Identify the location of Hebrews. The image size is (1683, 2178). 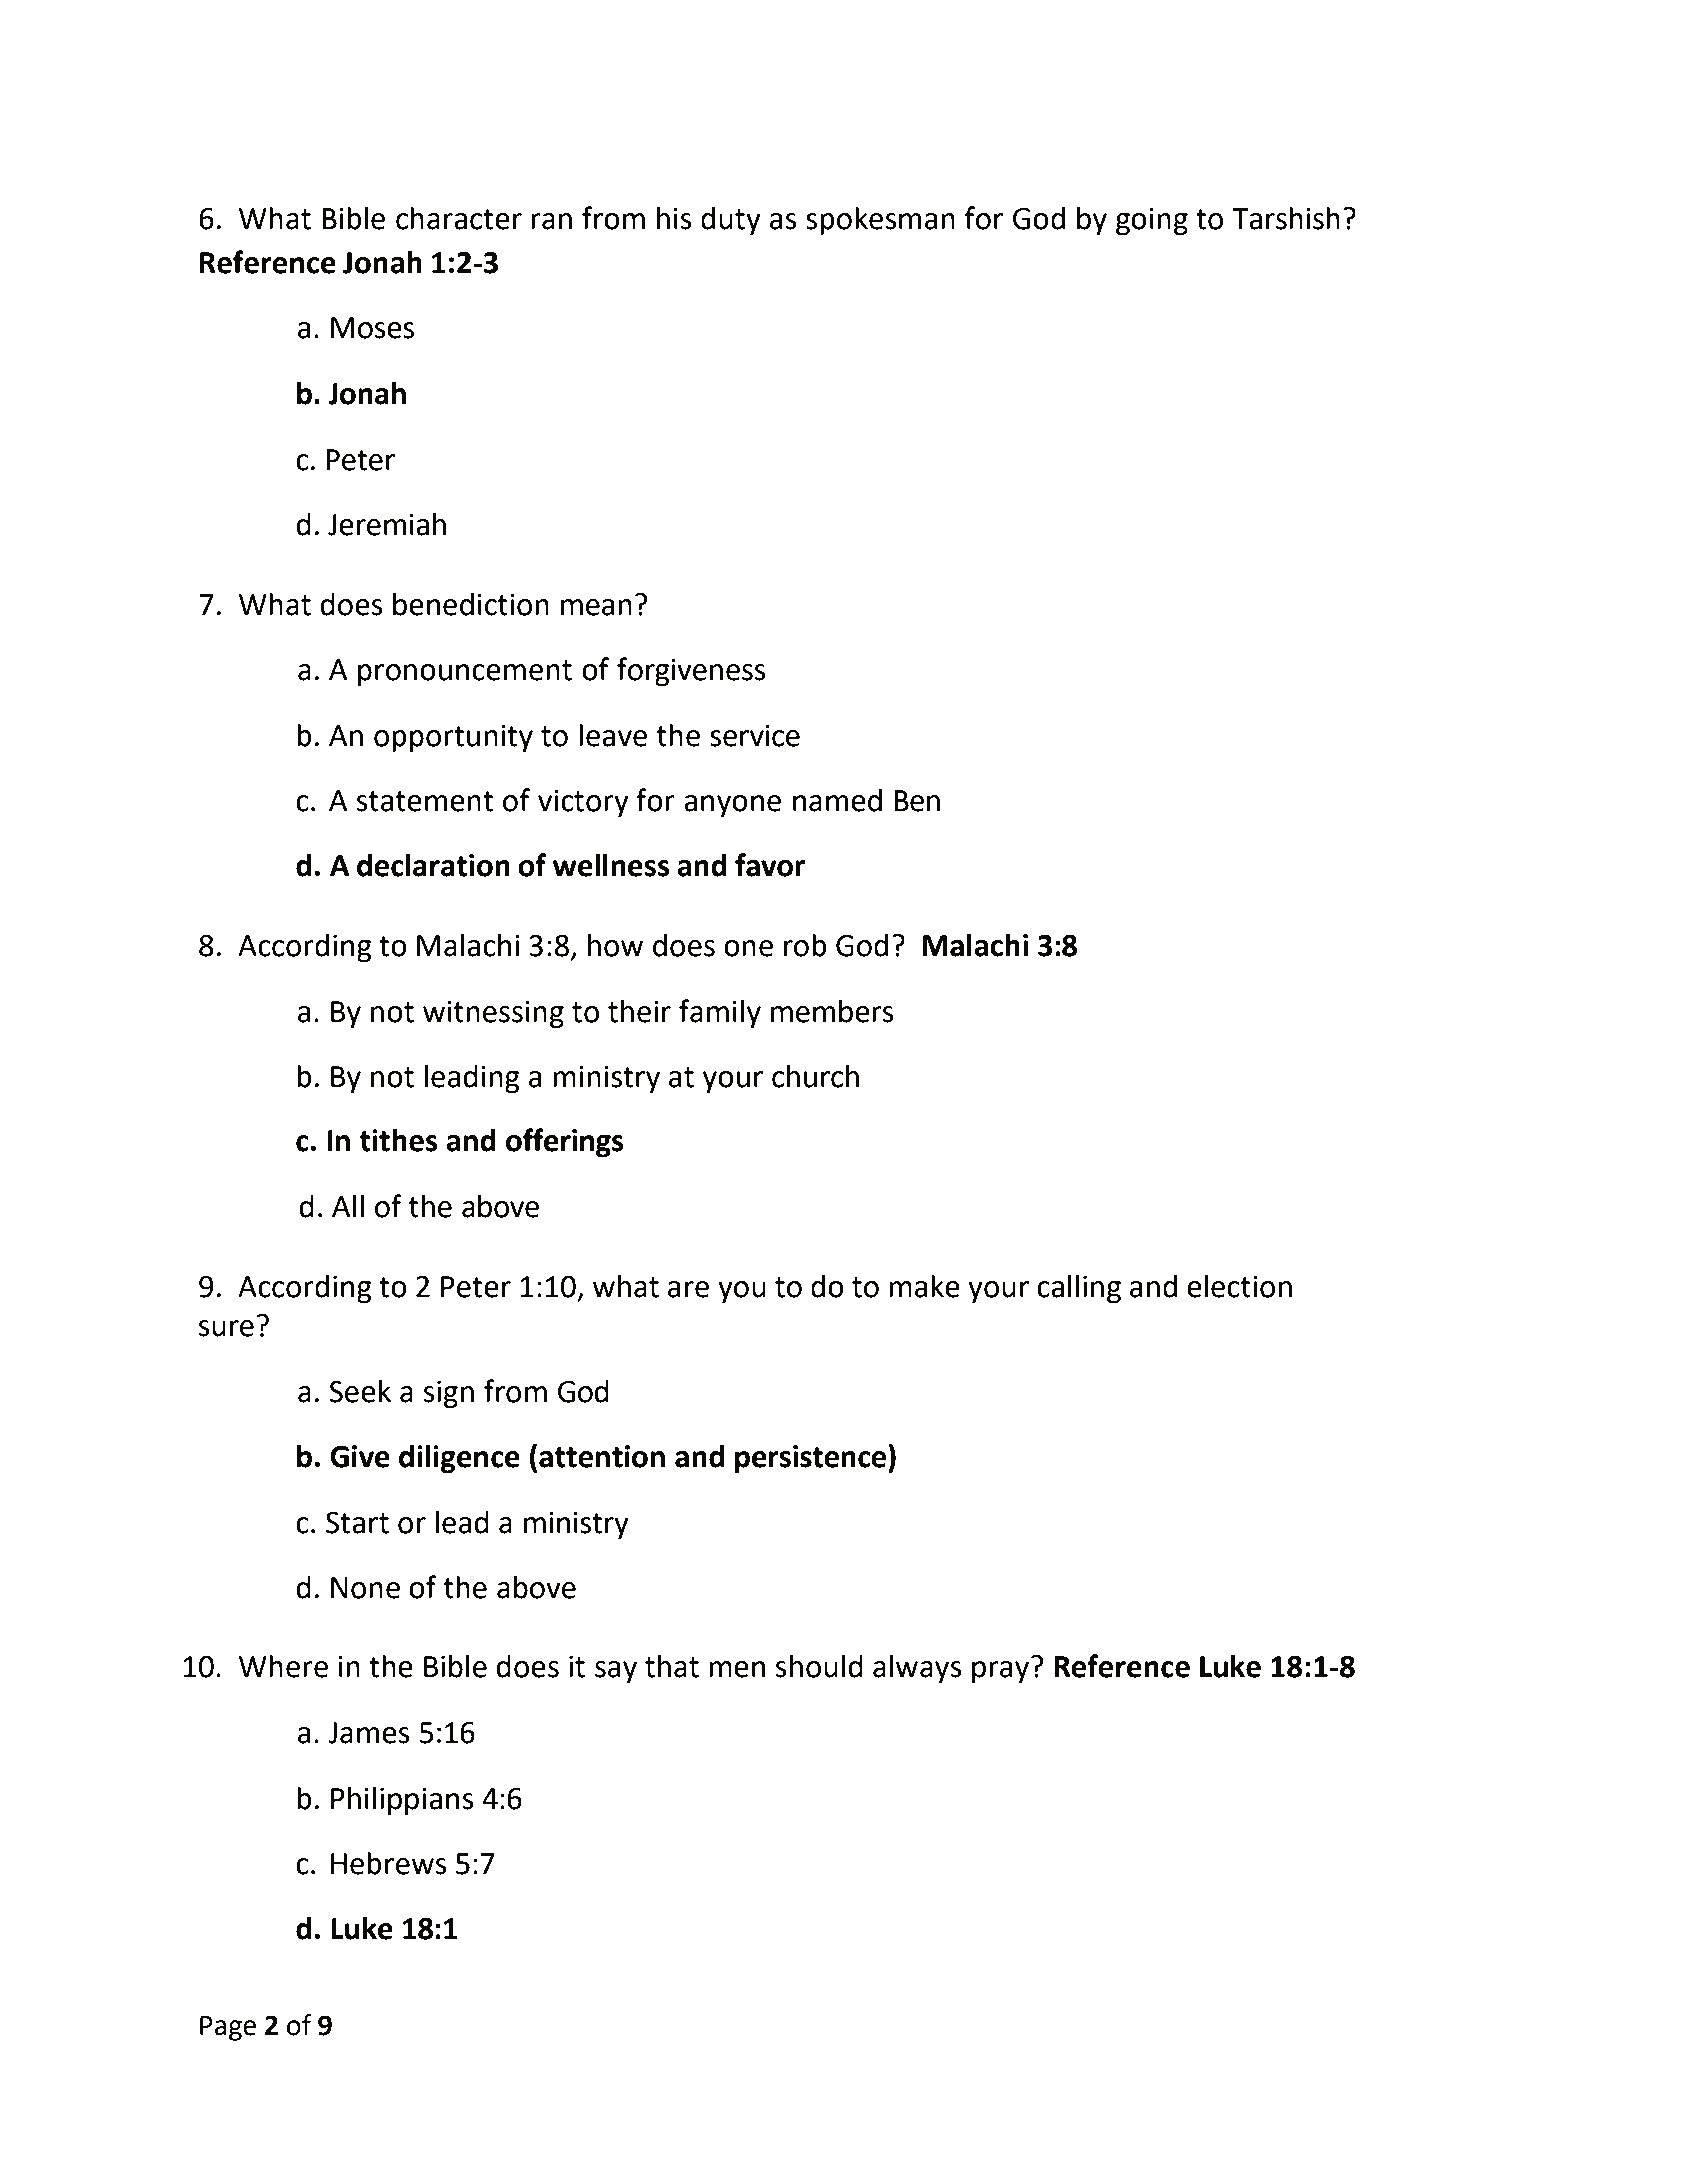
(389, 1863).
